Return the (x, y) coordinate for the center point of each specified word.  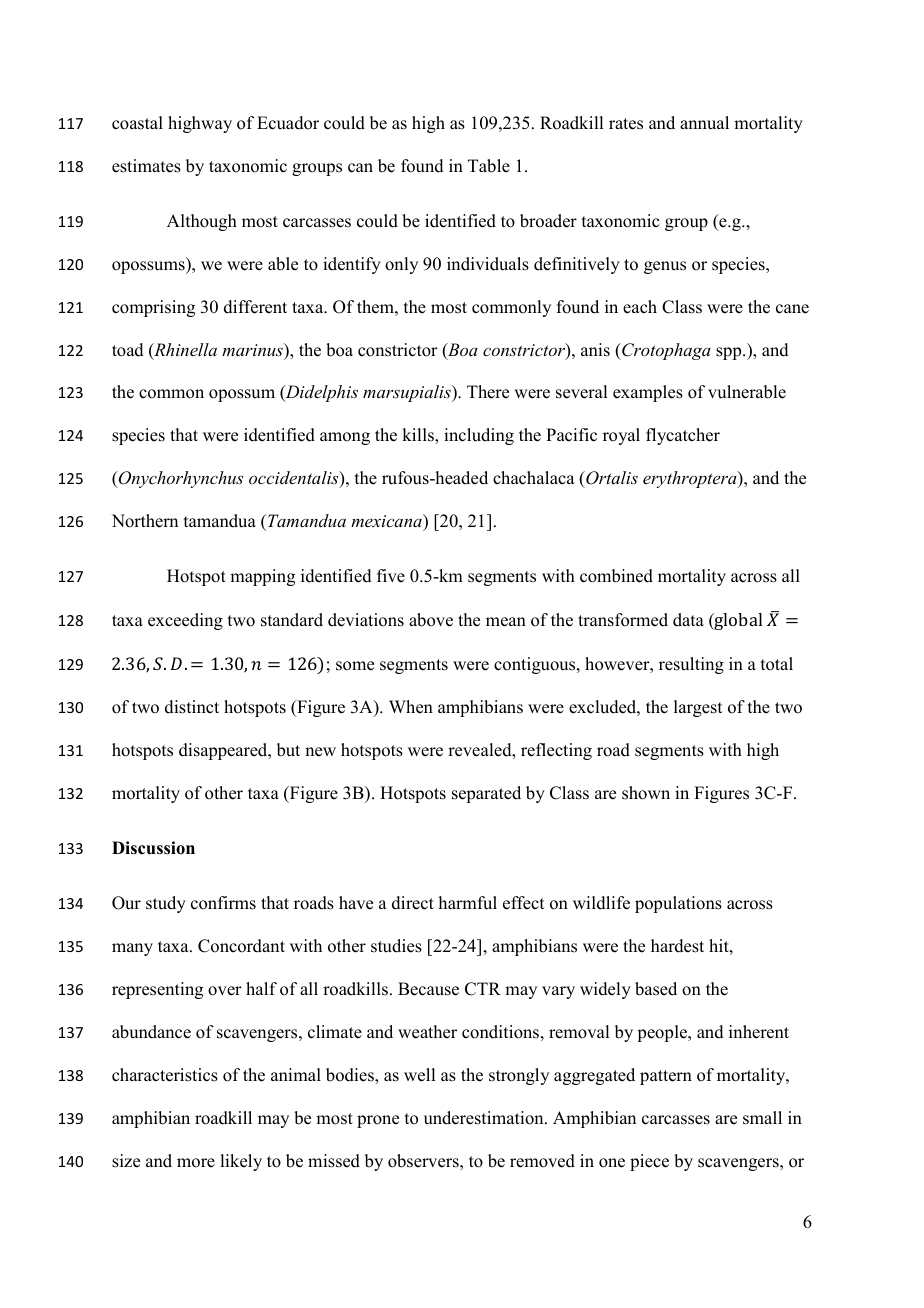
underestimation (485, 1118)
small (762, 1118)
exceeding (185, 621)
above (431, 620)
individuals (488, 264)
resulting (691, 665)
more (196, 1163)
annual (704, 123)
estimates (146, 166)
